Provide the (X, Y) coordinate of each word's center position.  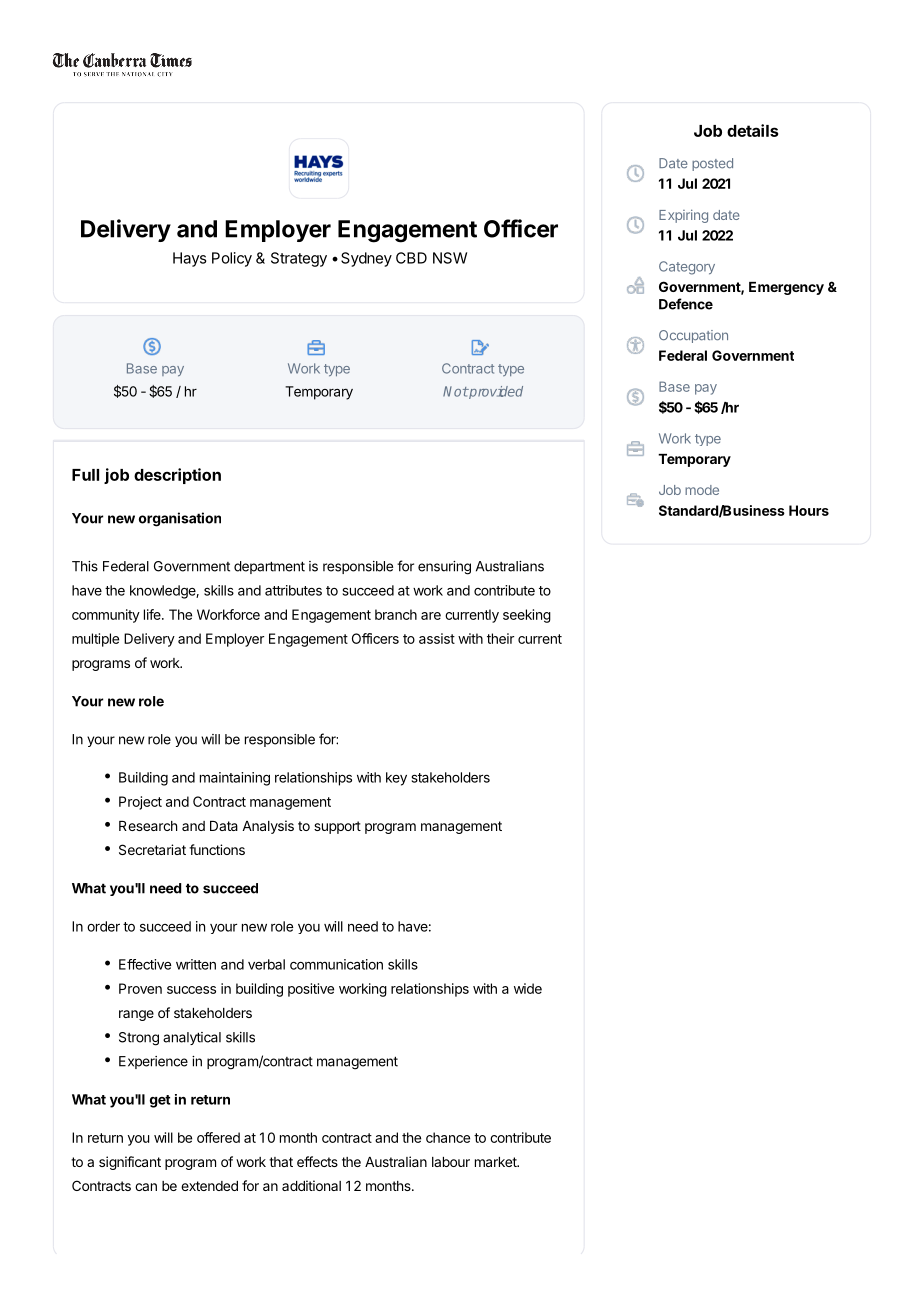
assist (437, 638)
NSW (450, 258)
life (153, 614)
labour (451, 1162)
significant (130, 1163)
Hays (190, 259)
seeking (527, 616)
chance (448, 1137)
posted (712, 164)
